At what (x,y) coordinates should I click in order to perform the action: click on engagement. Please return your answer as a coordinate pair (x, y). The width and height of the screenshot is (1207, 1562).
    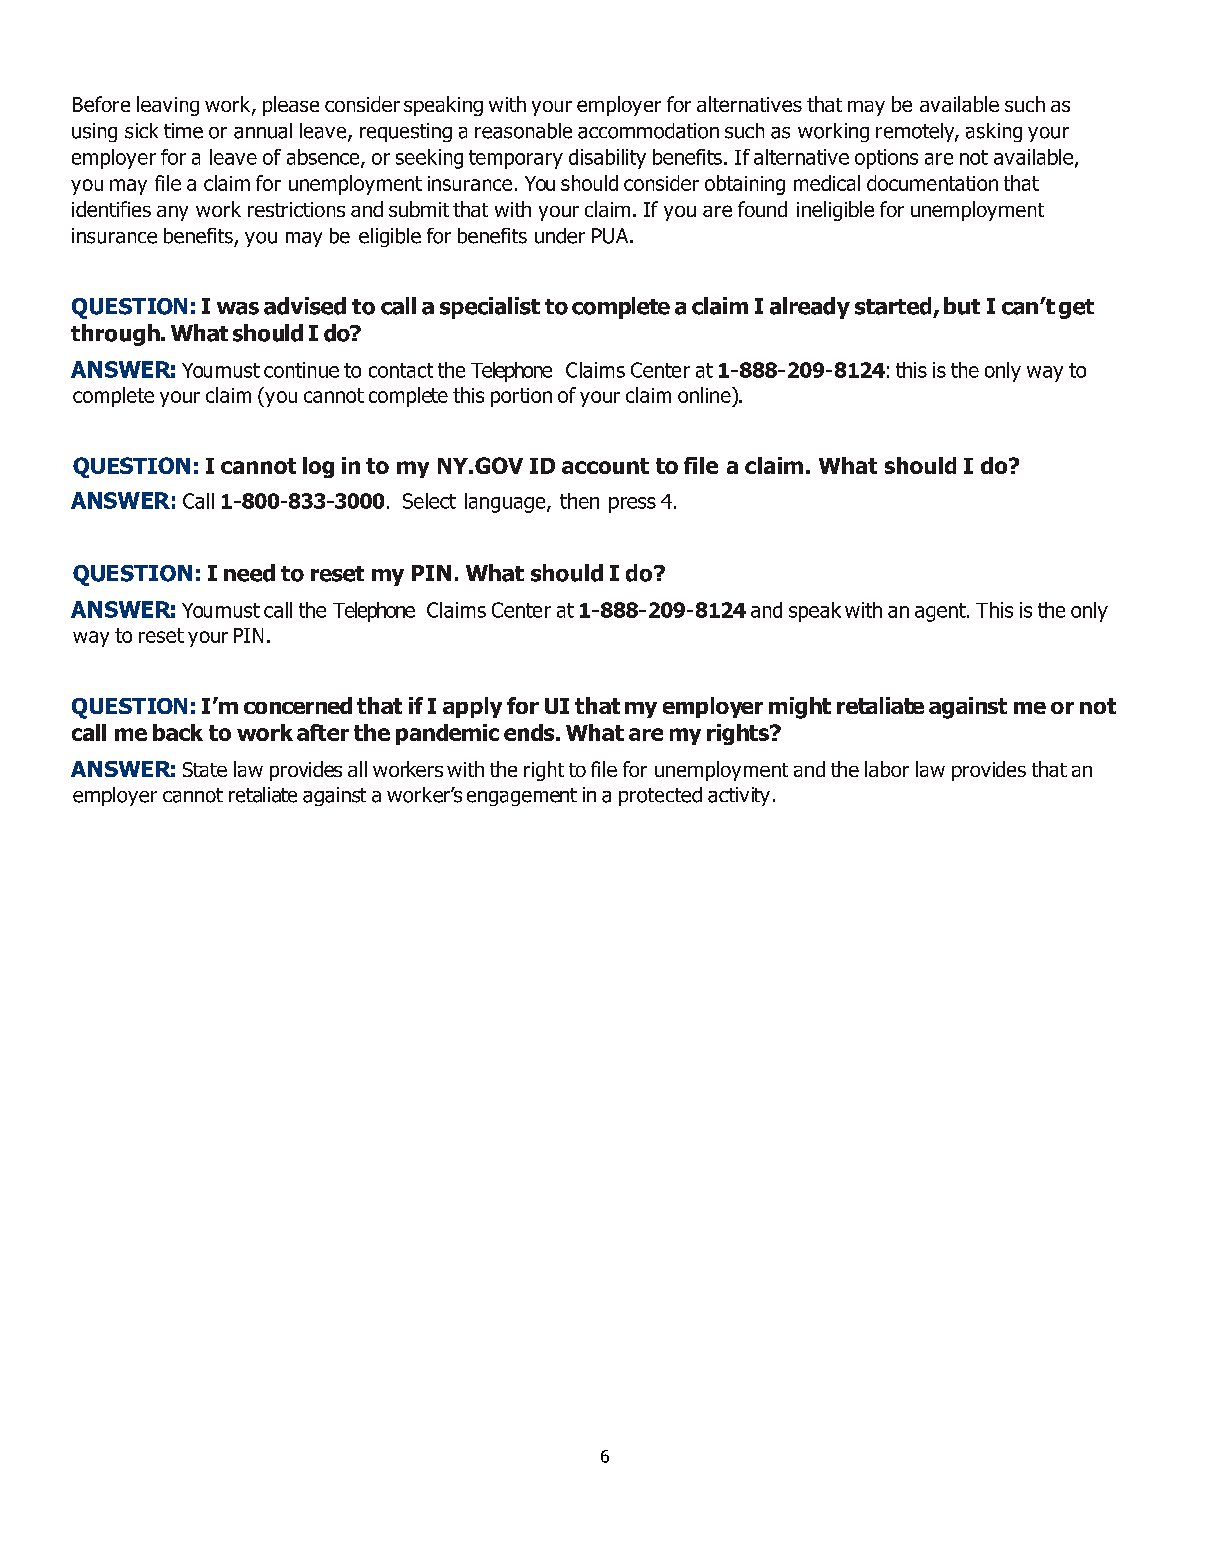
    Looking at the image, I should click on (522, 797).
